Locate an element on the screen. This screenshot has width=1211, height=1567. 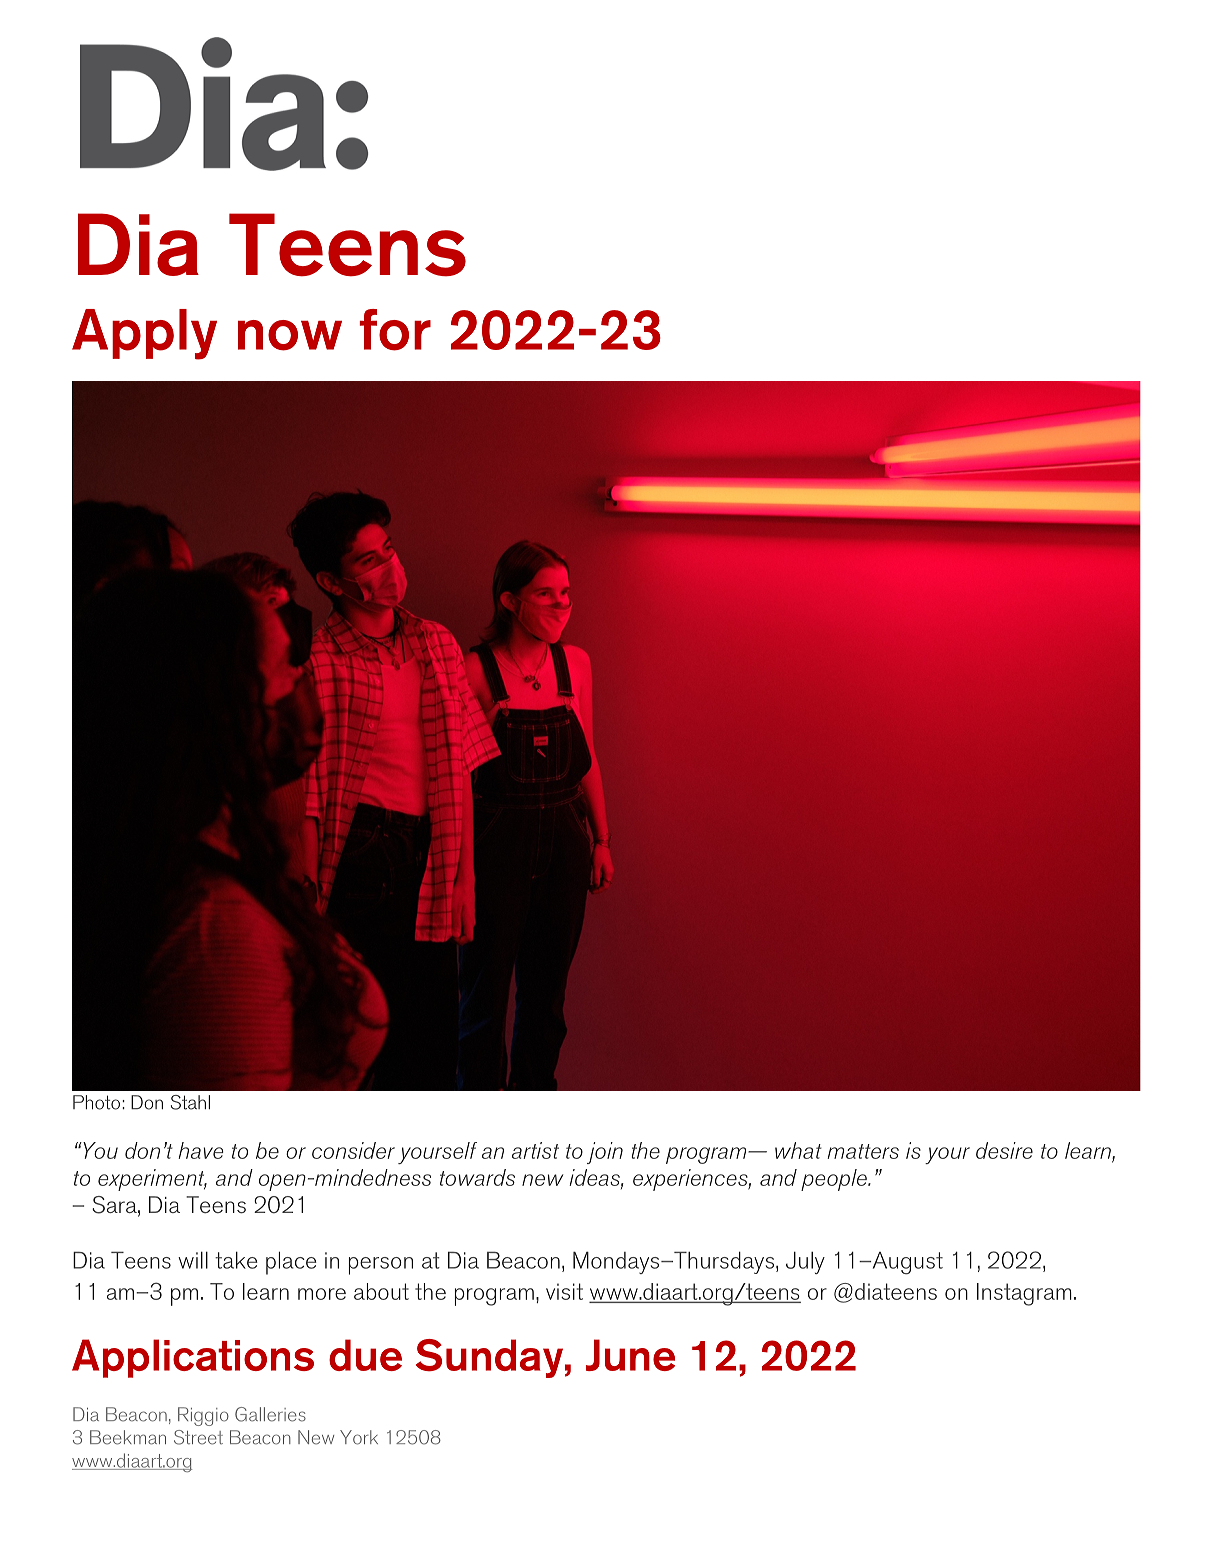
join is located at coordinates (605, 1153).
